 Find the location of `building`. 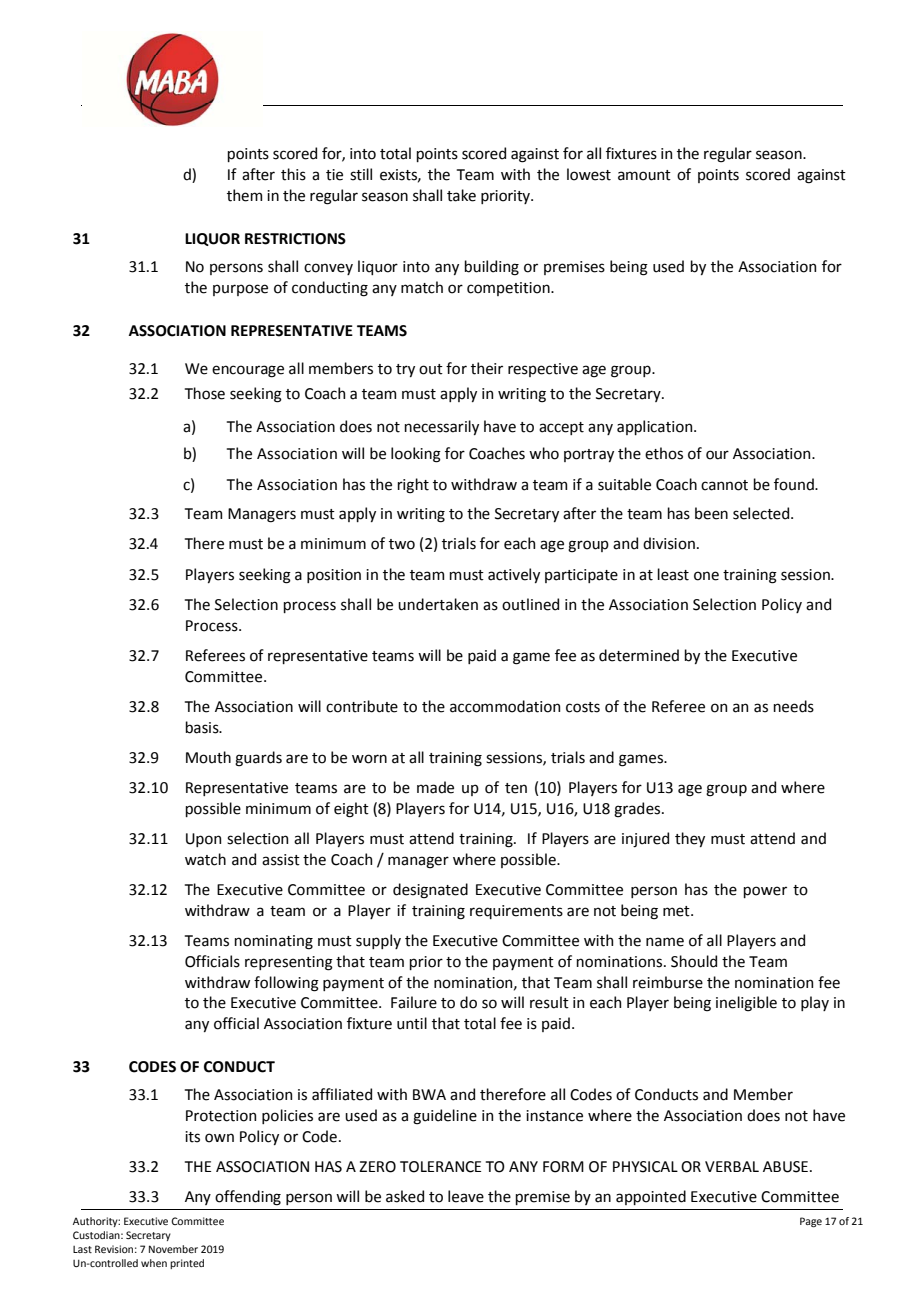

building is located at coordinates (491, 268).
